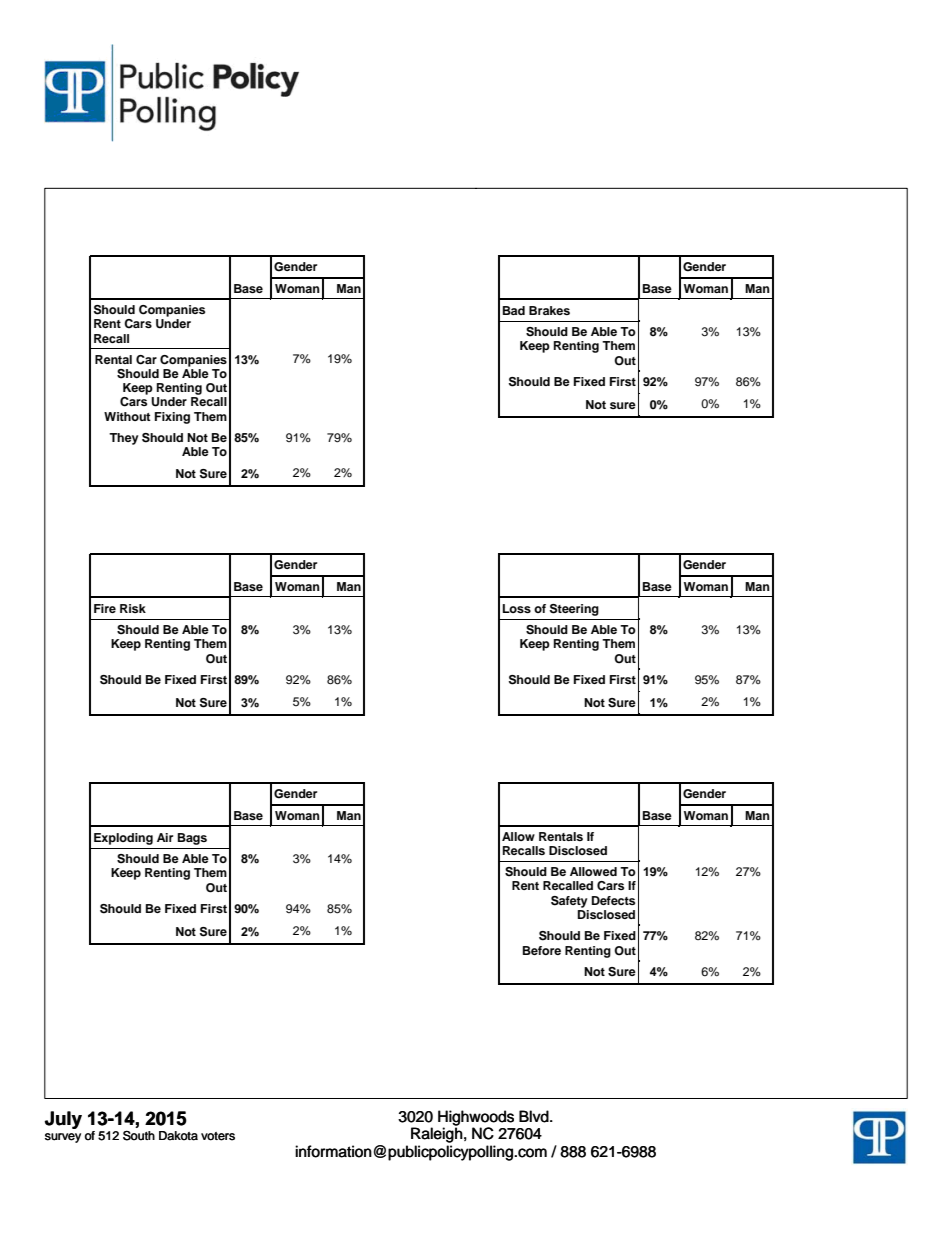 Image resolution: width=952 pixels, height=1233 pixels. I want to click on Bad, so click(514, 310).
